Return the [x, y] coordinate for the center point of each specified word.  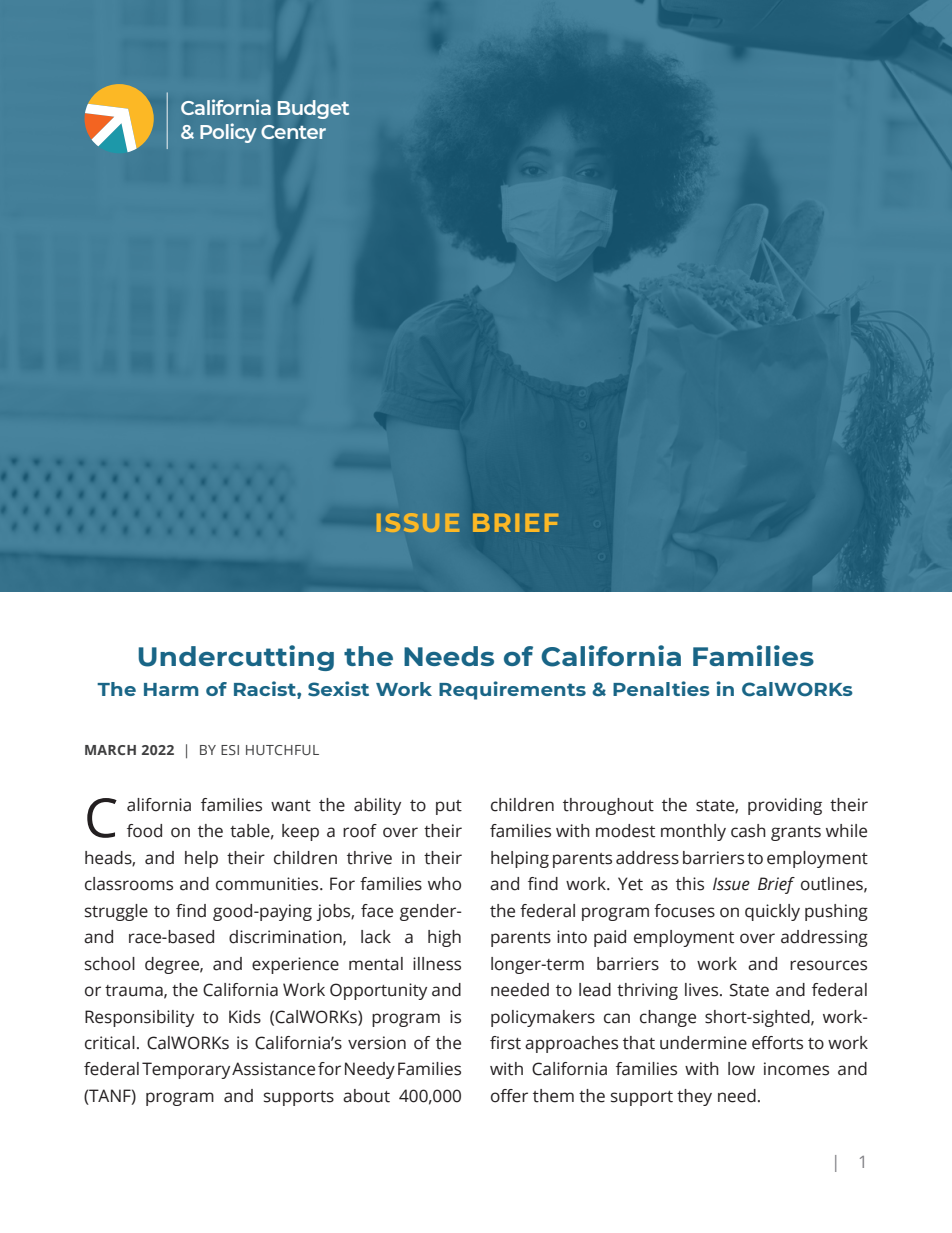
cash [748, 831]
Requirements [512, 690]
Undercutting [236, 658]
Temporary [186, 1070]
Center [293, 132]
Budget [313, 109]
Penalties [661, 688]
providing [785, 806]
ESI [230, 750]
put [449, 807]
